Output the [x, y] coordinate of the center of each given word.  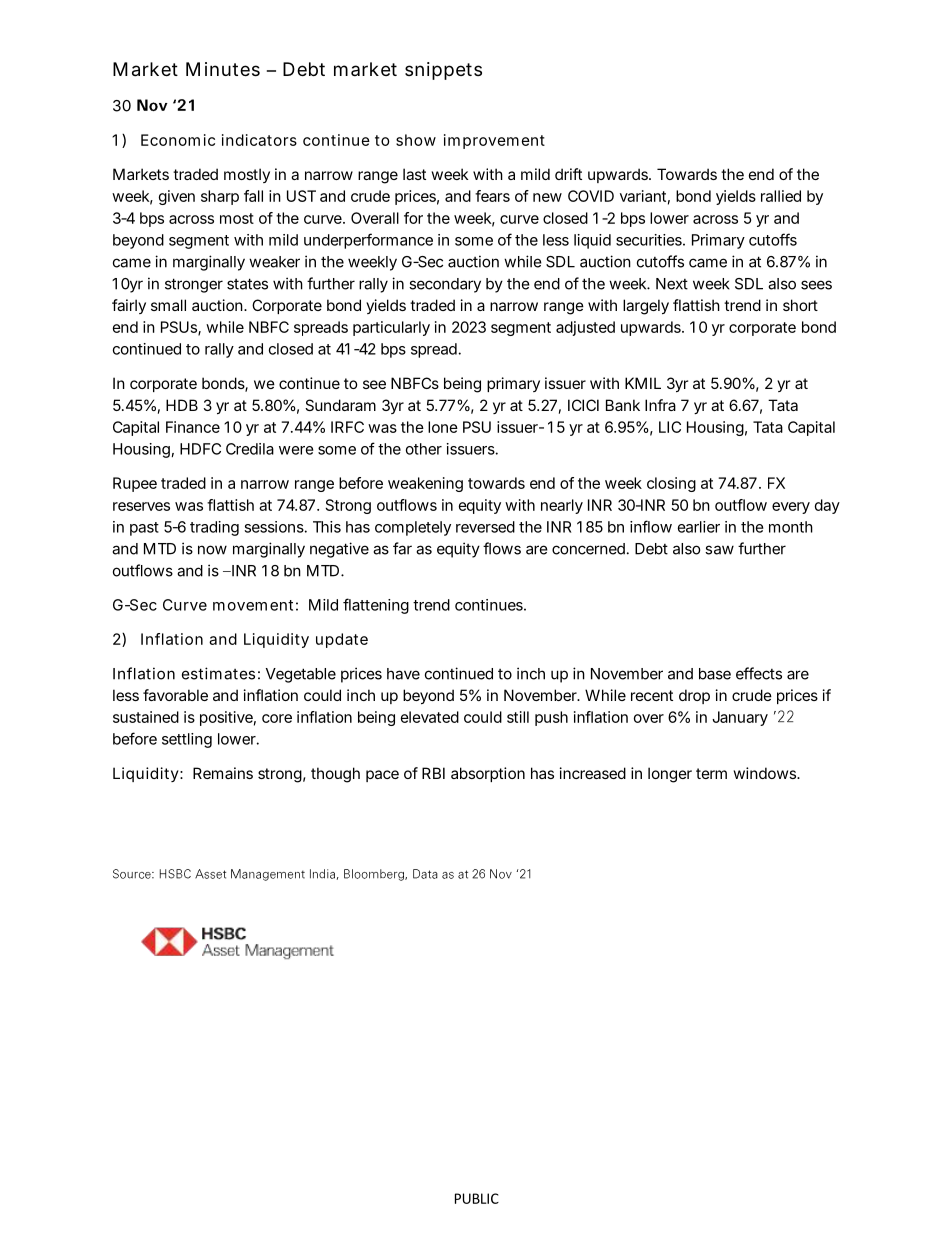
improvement [494, 141]
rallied [781, 196]
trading [214, 528]
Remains [223, 773]
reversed [485, 527]
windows [766, 773]
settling [187, 740]
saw [719, 550]
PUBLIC [477, 1198]
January [740, 718]
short [800, 305]
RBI [433, 773]
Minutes [223, 69]
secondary [445, 285]
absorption [488, 774]
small [168, 305]
